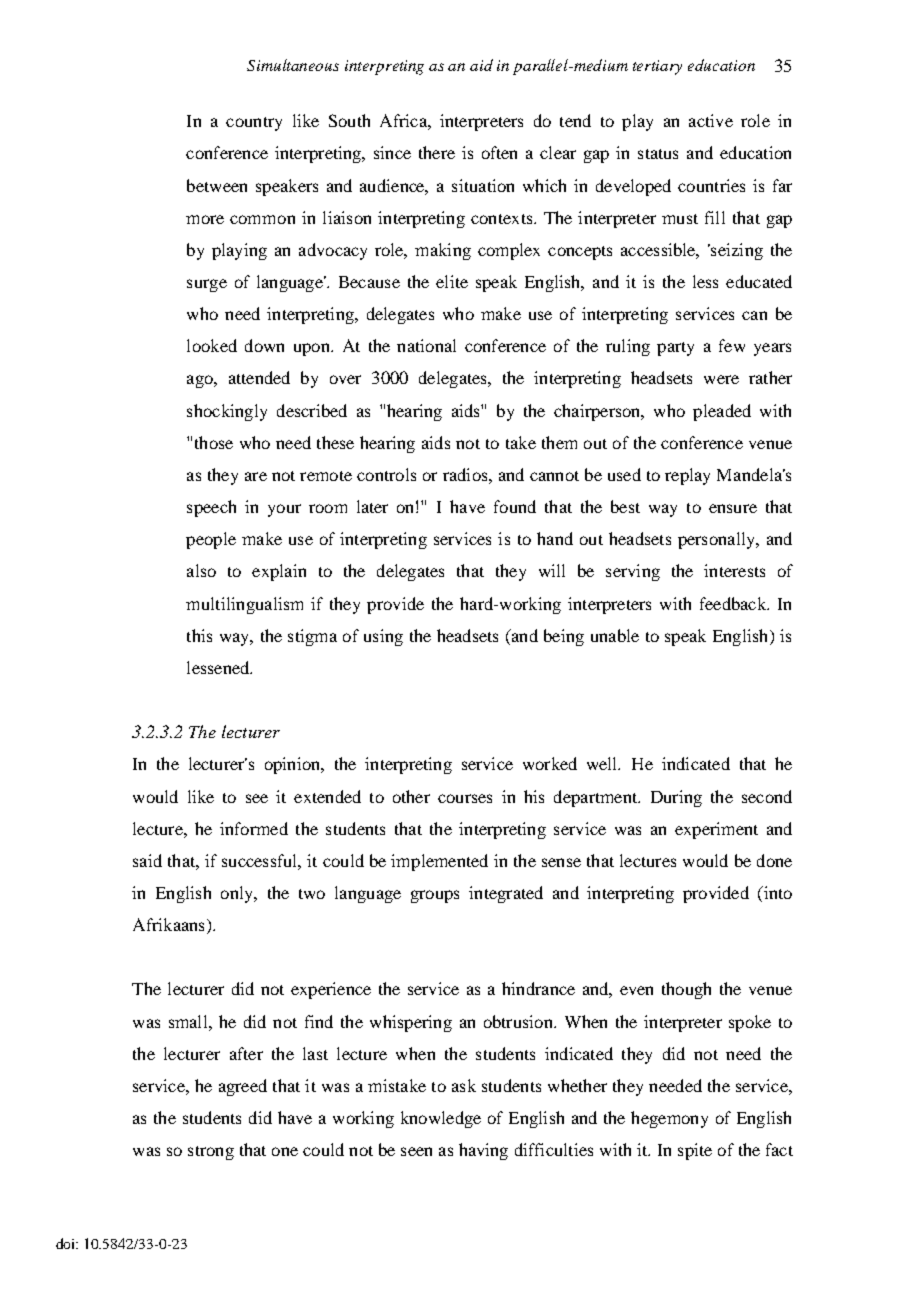 Image resolution: width=924 pixels, height=1308 pixels. Describe the element at coordinates (254, 124) in the document. I see `country` at that location.
